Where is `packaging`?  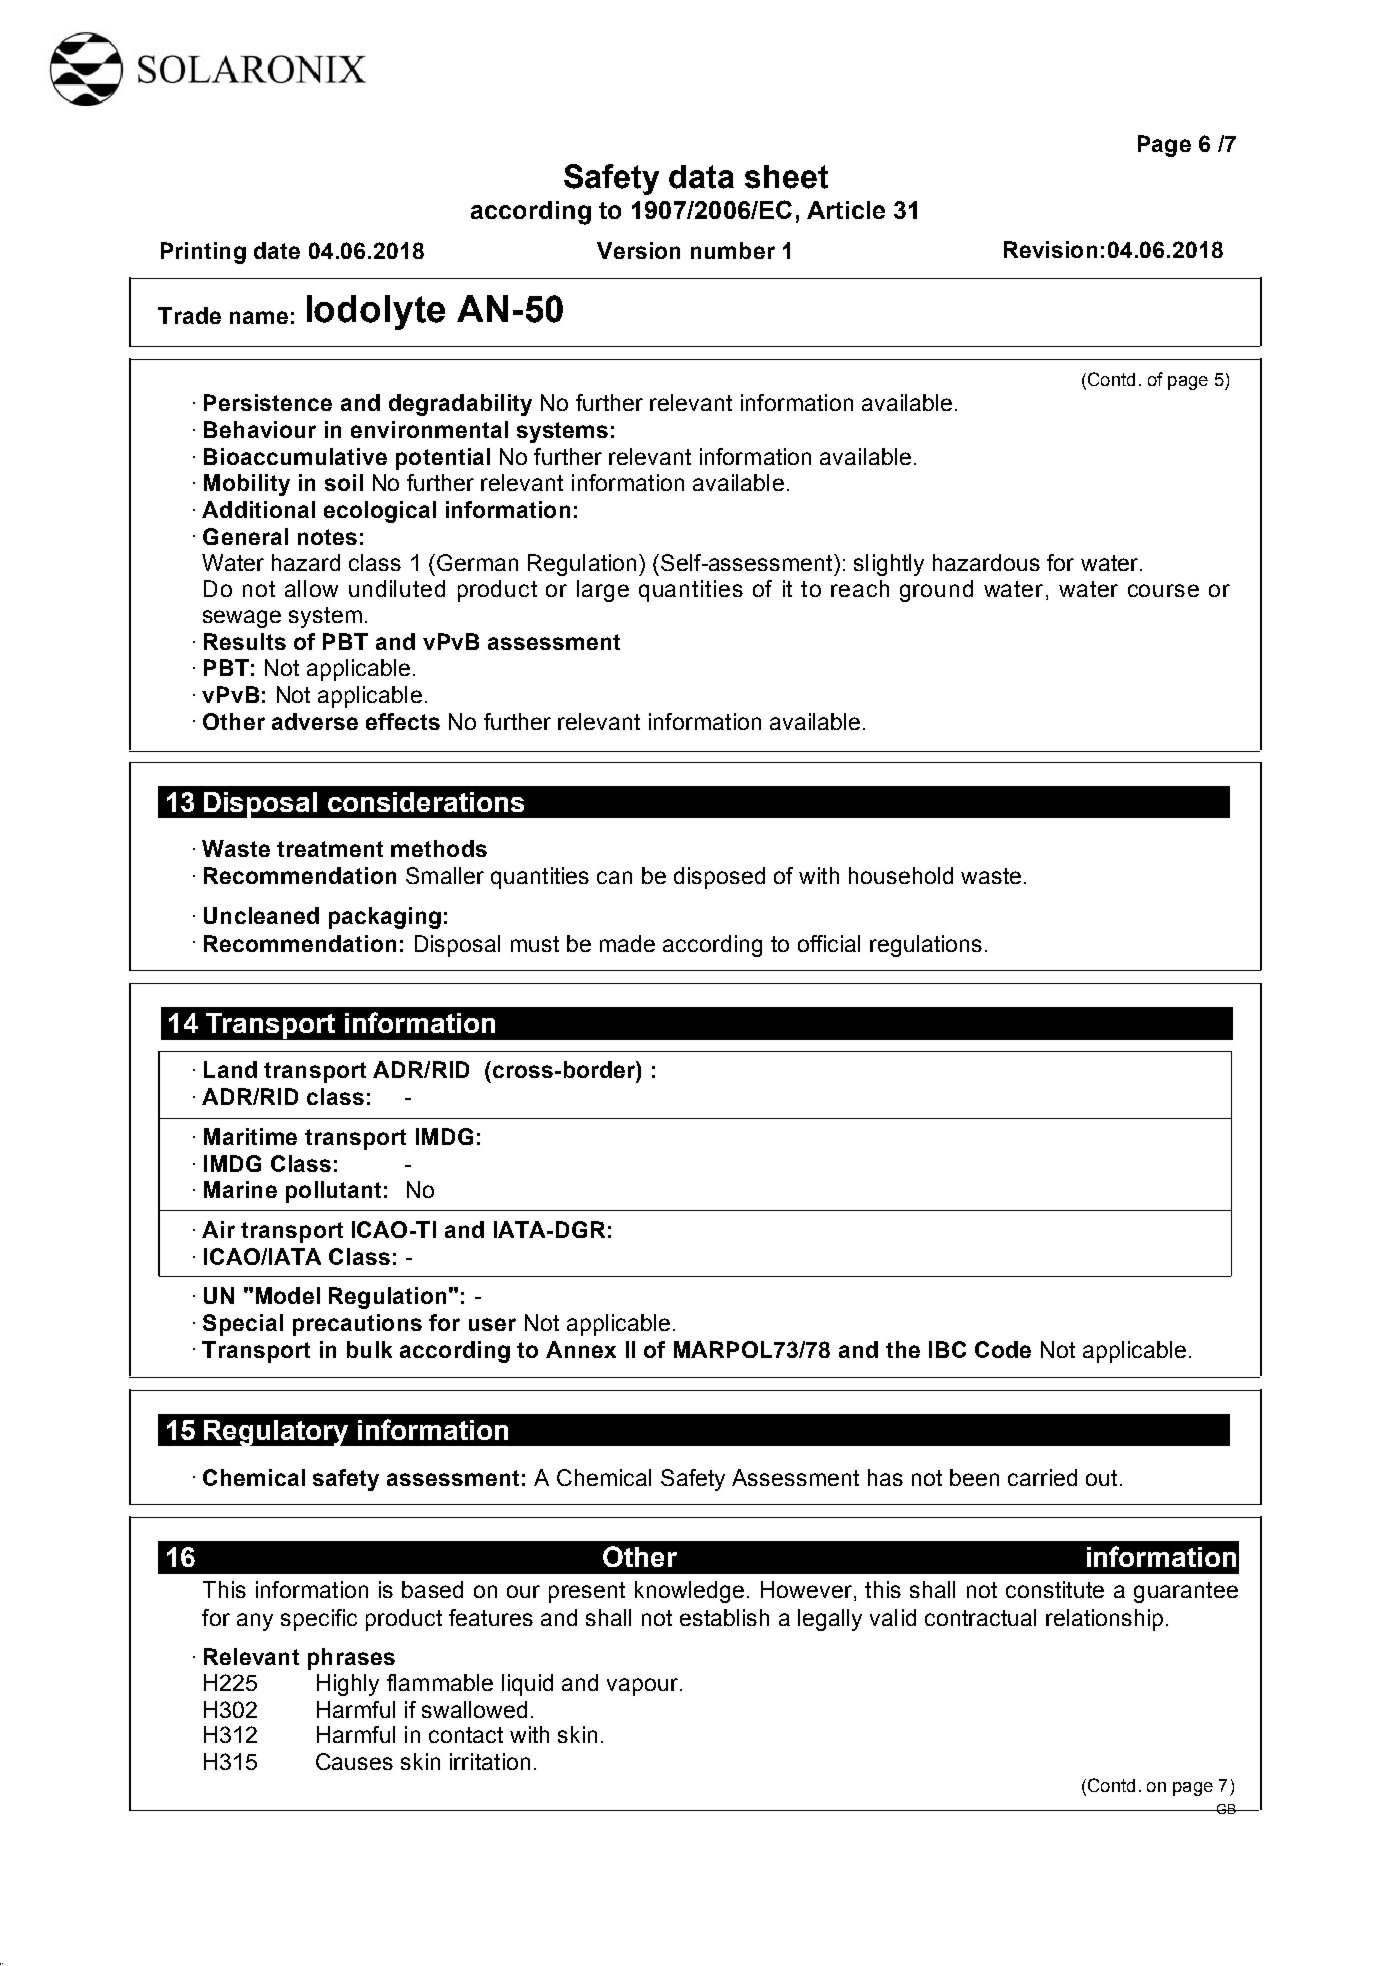
packaging is located at coordinates (385, 918).
